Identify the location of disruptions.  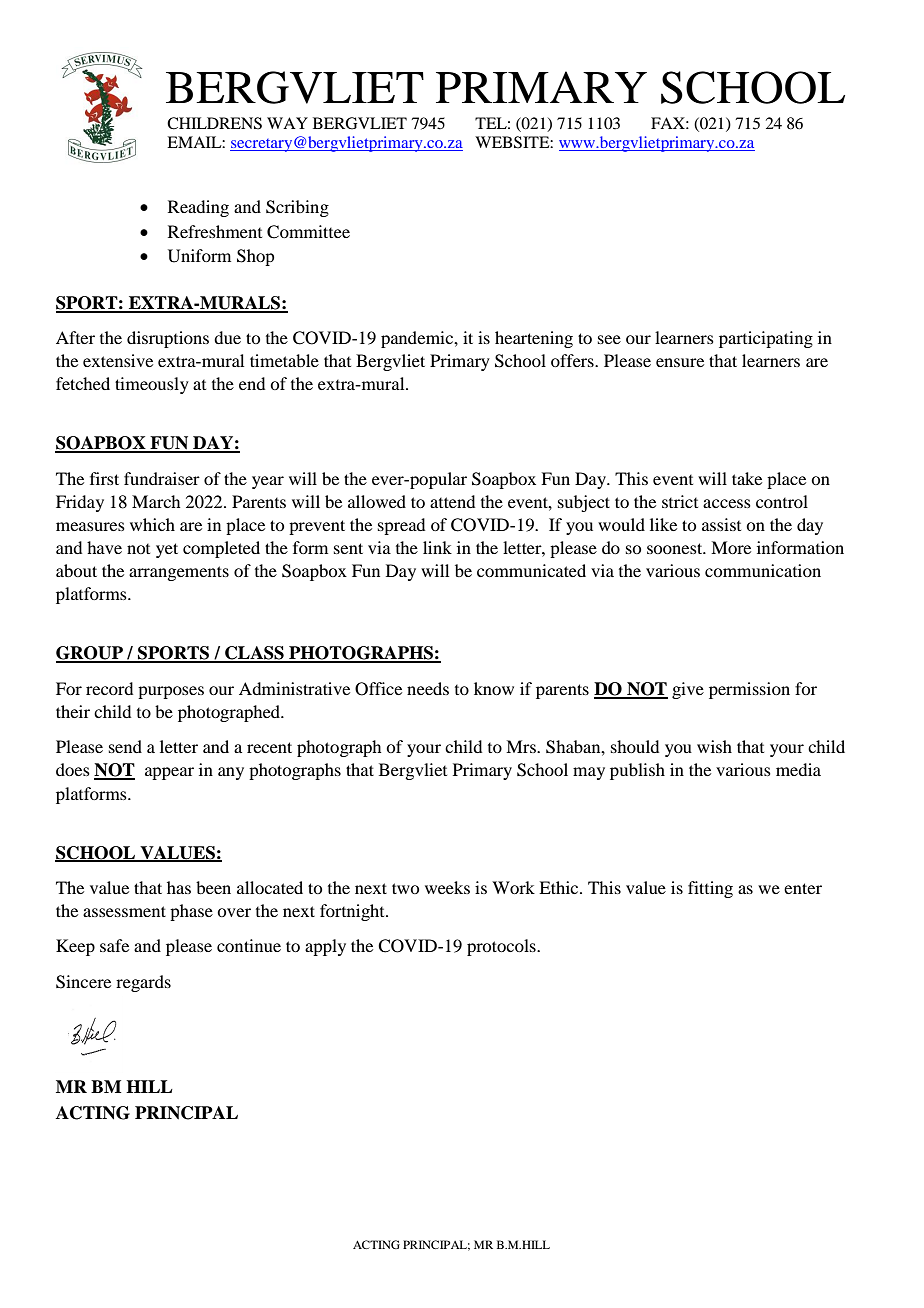
(168, 339).
